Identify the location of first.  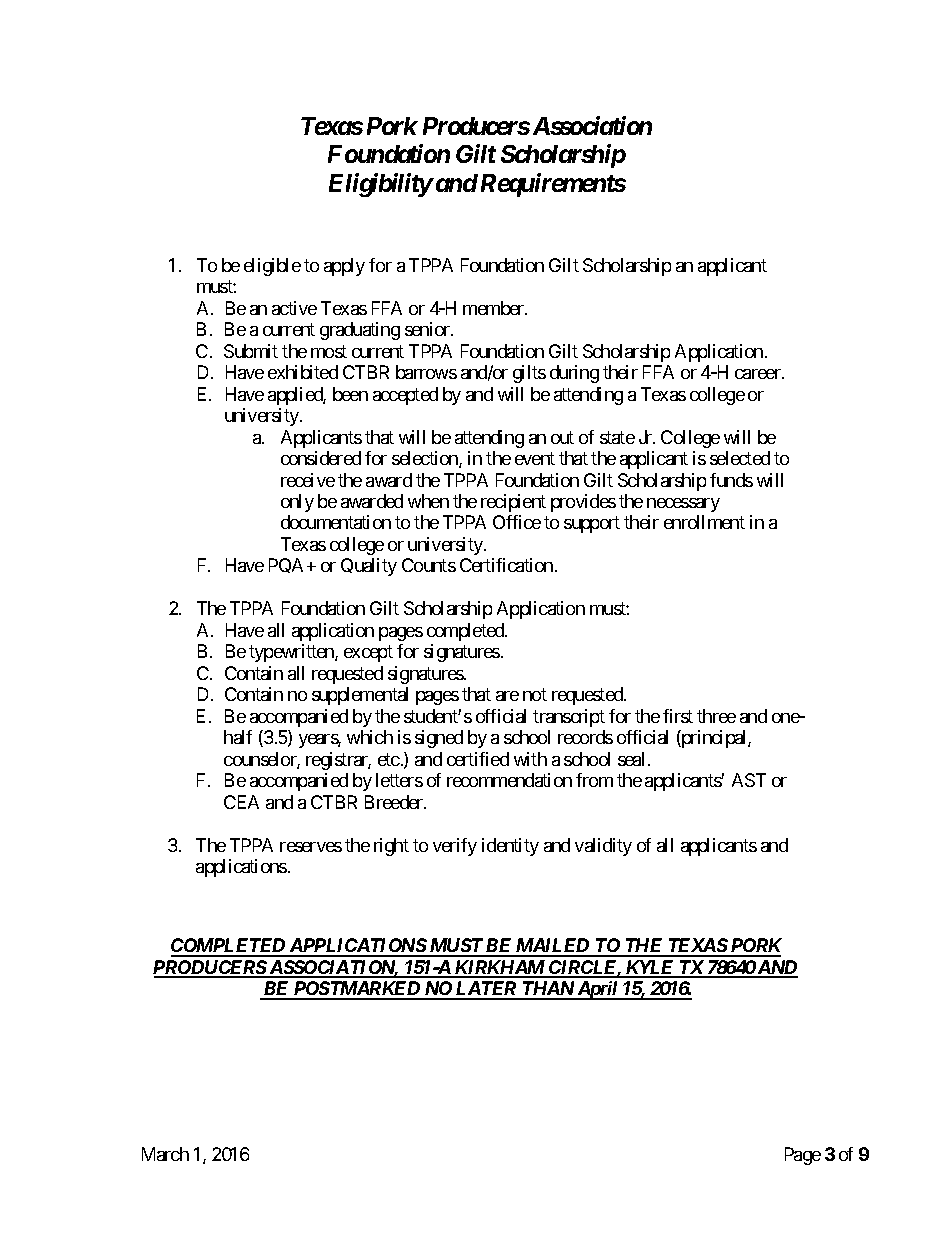
(678, 716).
